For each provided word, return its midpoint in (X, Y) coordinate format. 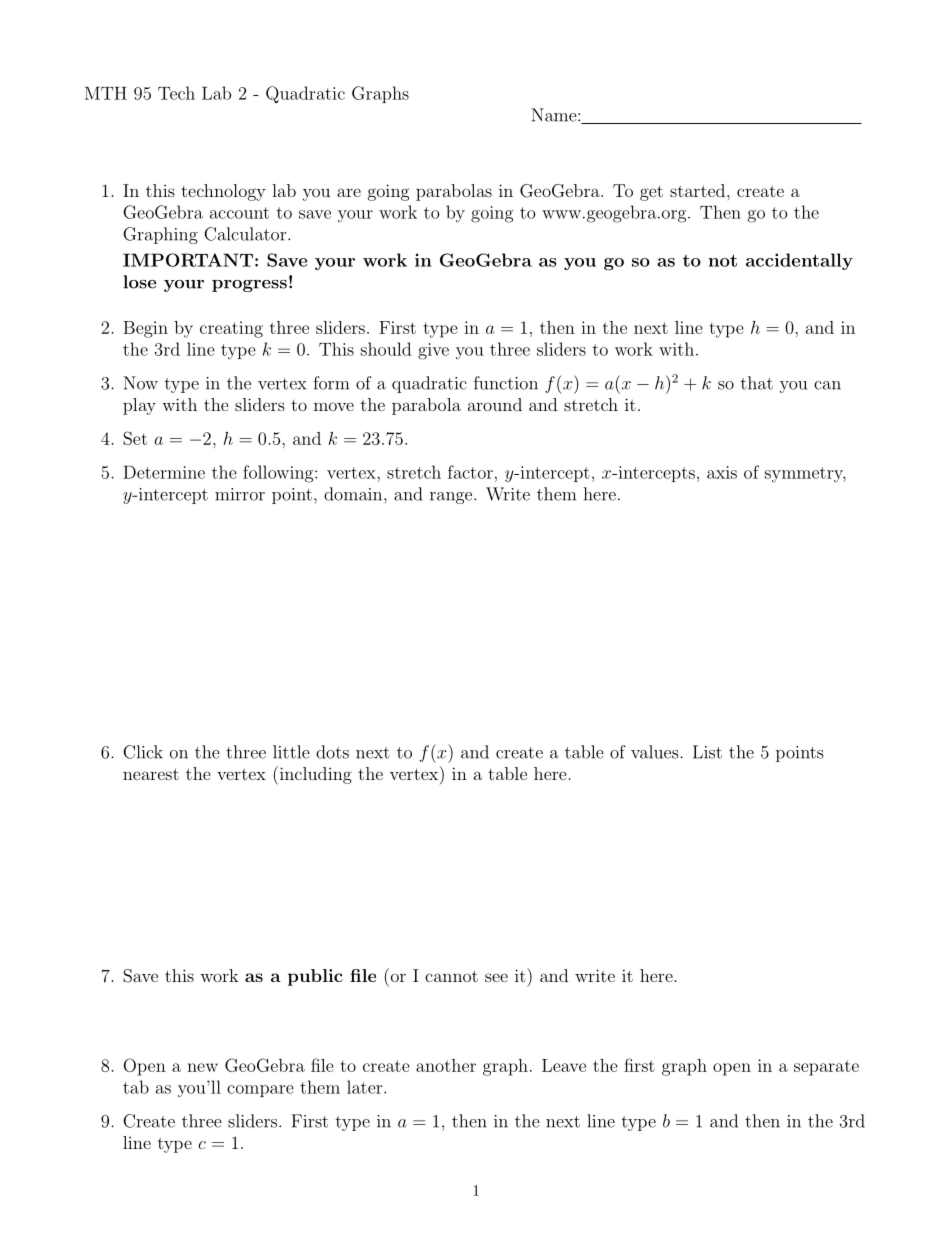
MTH (106, 93)
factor (470, 472)
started (697, 190)
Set (135, 438)
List (707, 752)
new (202, 1067)
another (446, 1065)
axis (722, 472)
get (651, 193)
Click (143, 752)
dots (332, 752)
